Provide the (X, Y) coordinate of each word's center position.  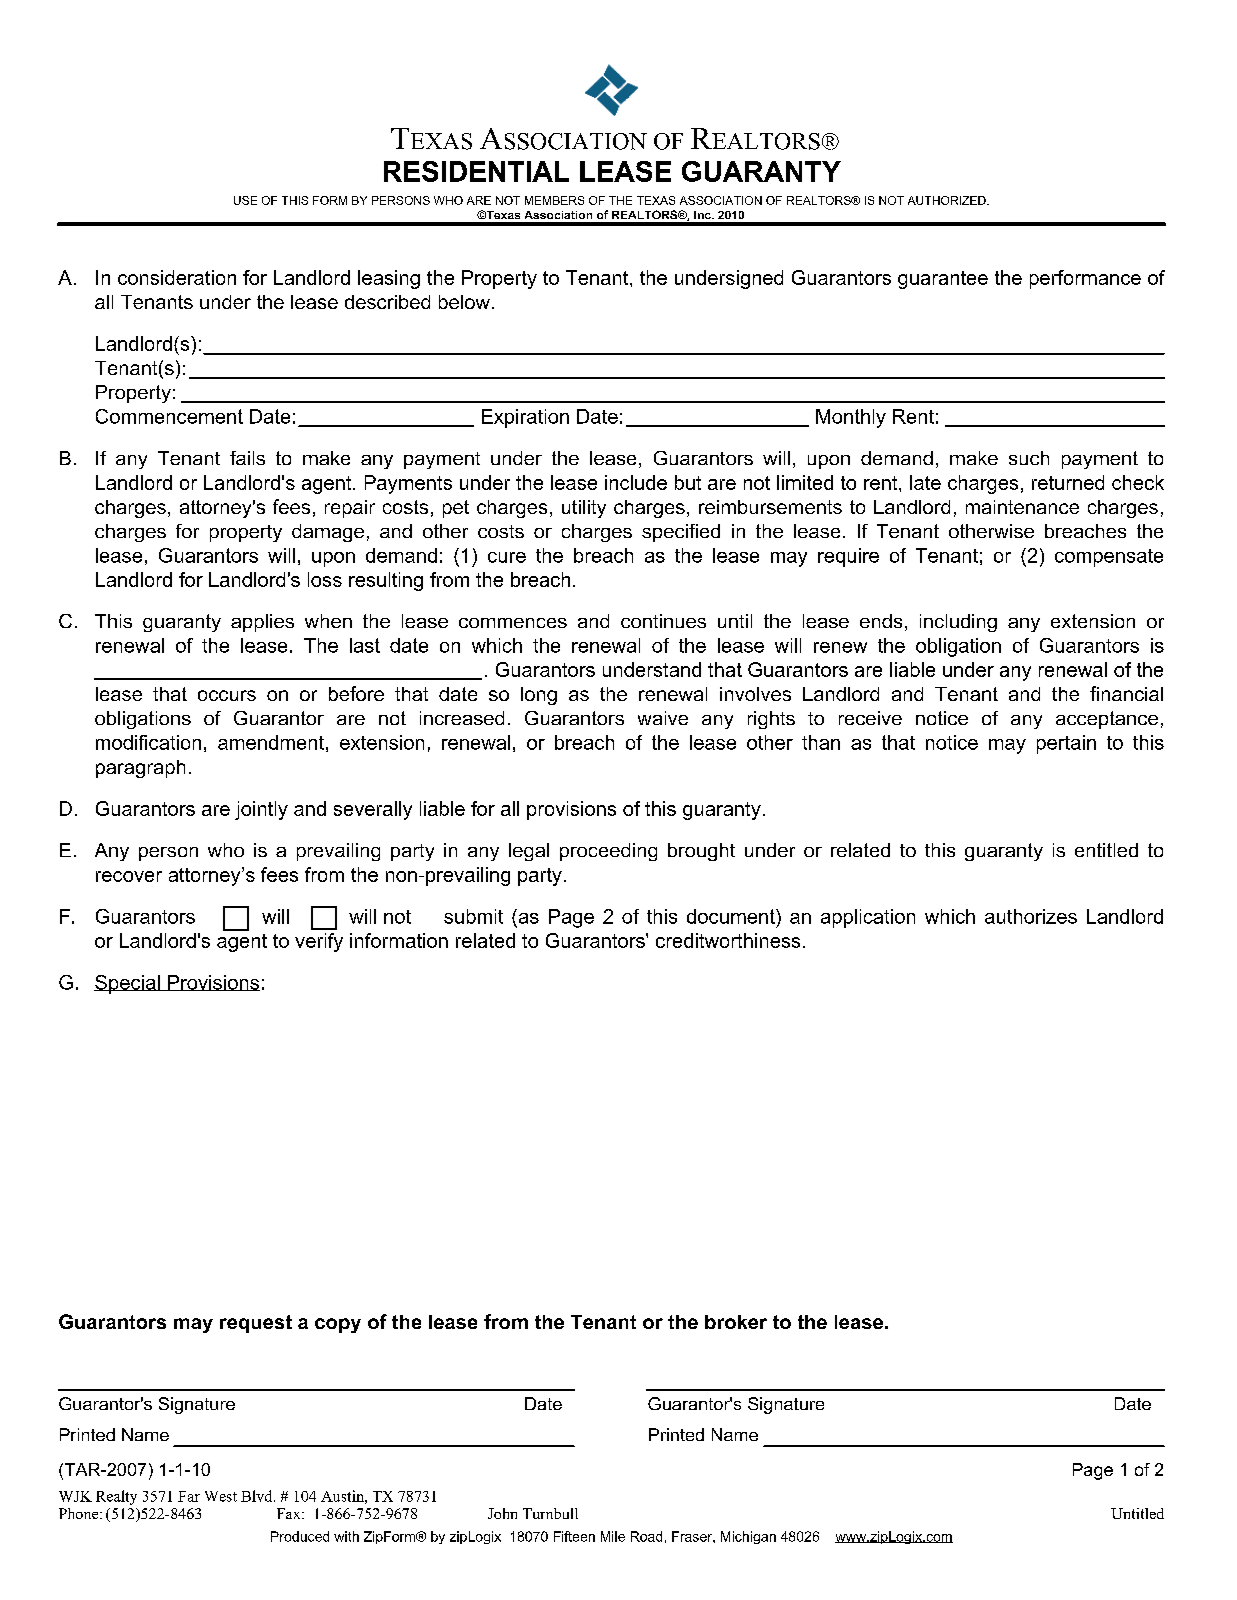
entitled (1106, 850)
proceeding (608, 852)
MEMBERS (554, 200)
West (221, 1496)
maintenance (1022, 507)
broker (736, 1322)
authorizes (1031, 916)
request (256, 1324)
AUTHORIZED (948, 200)
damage (328, 533)
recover (129, 876)
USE (245, 200)
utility (584, 509)
